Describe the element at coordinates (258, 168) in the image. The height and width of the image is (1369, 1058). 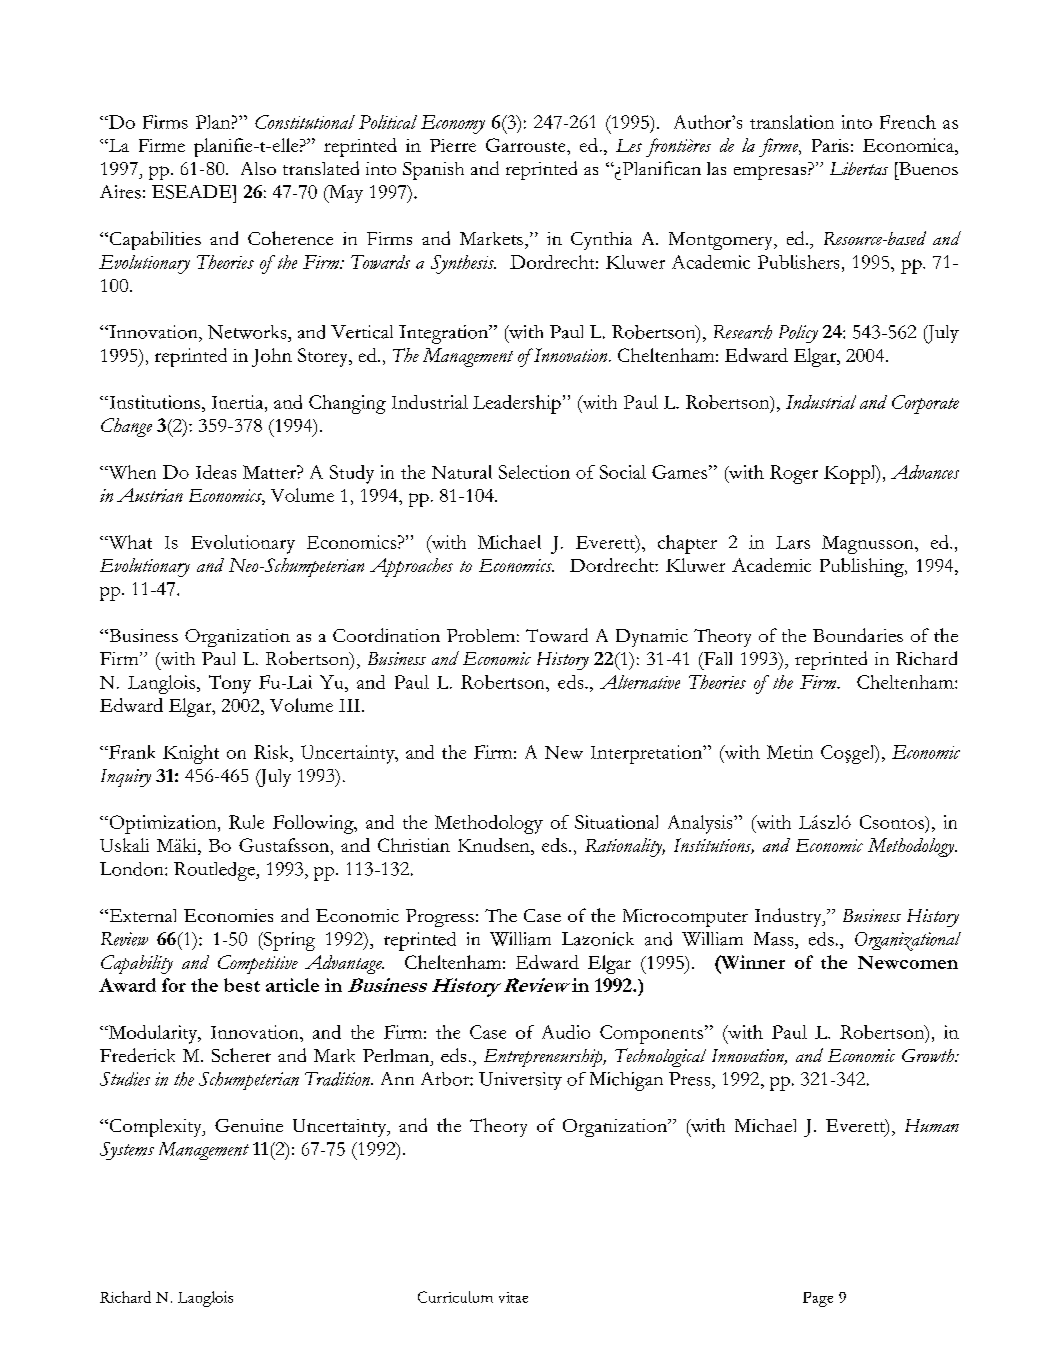
I see `Also` at that location.
